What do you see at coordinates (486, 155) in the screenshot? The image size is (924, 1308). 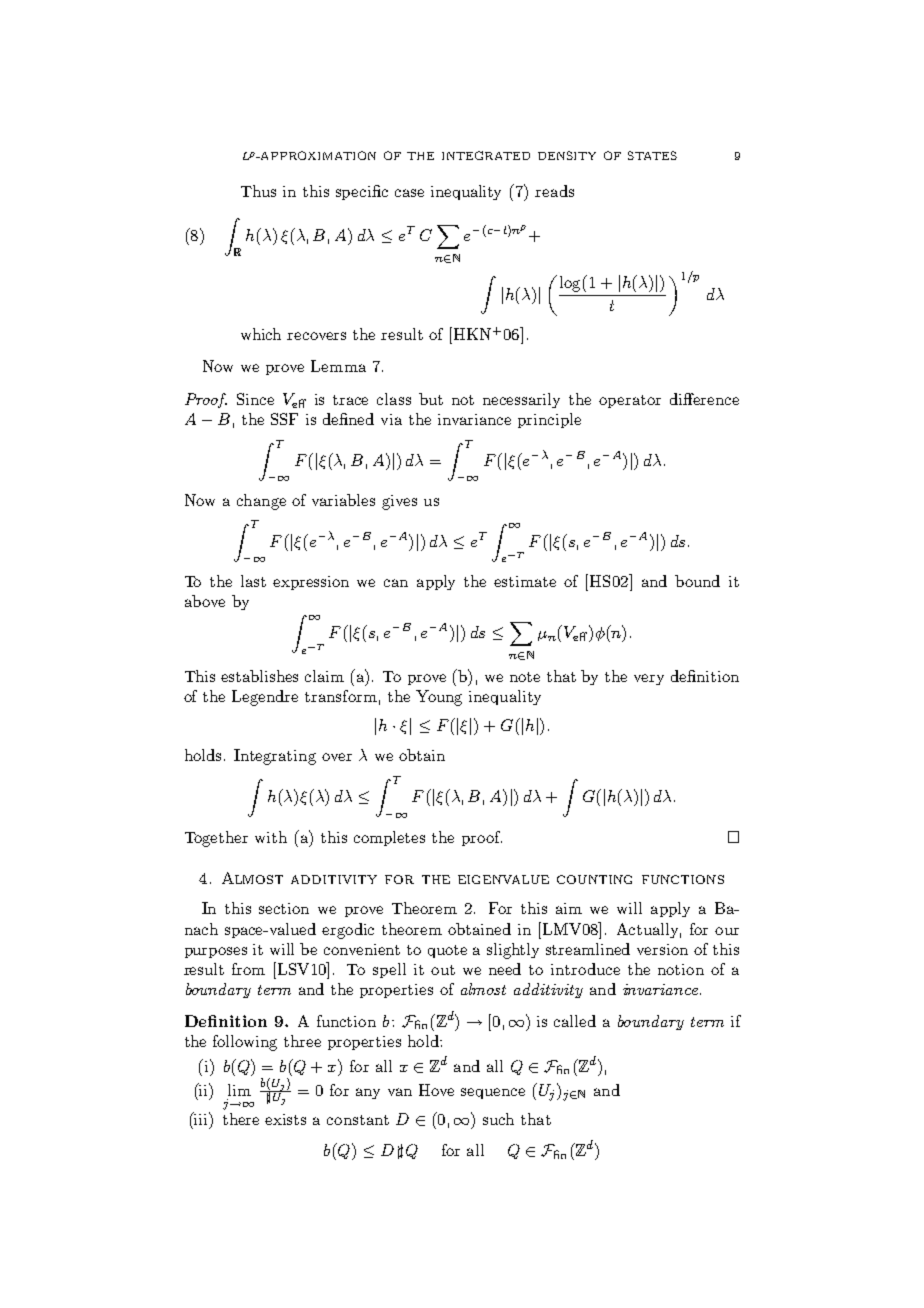 I see `INTEGRATED` at bounding box center [486, 155].
